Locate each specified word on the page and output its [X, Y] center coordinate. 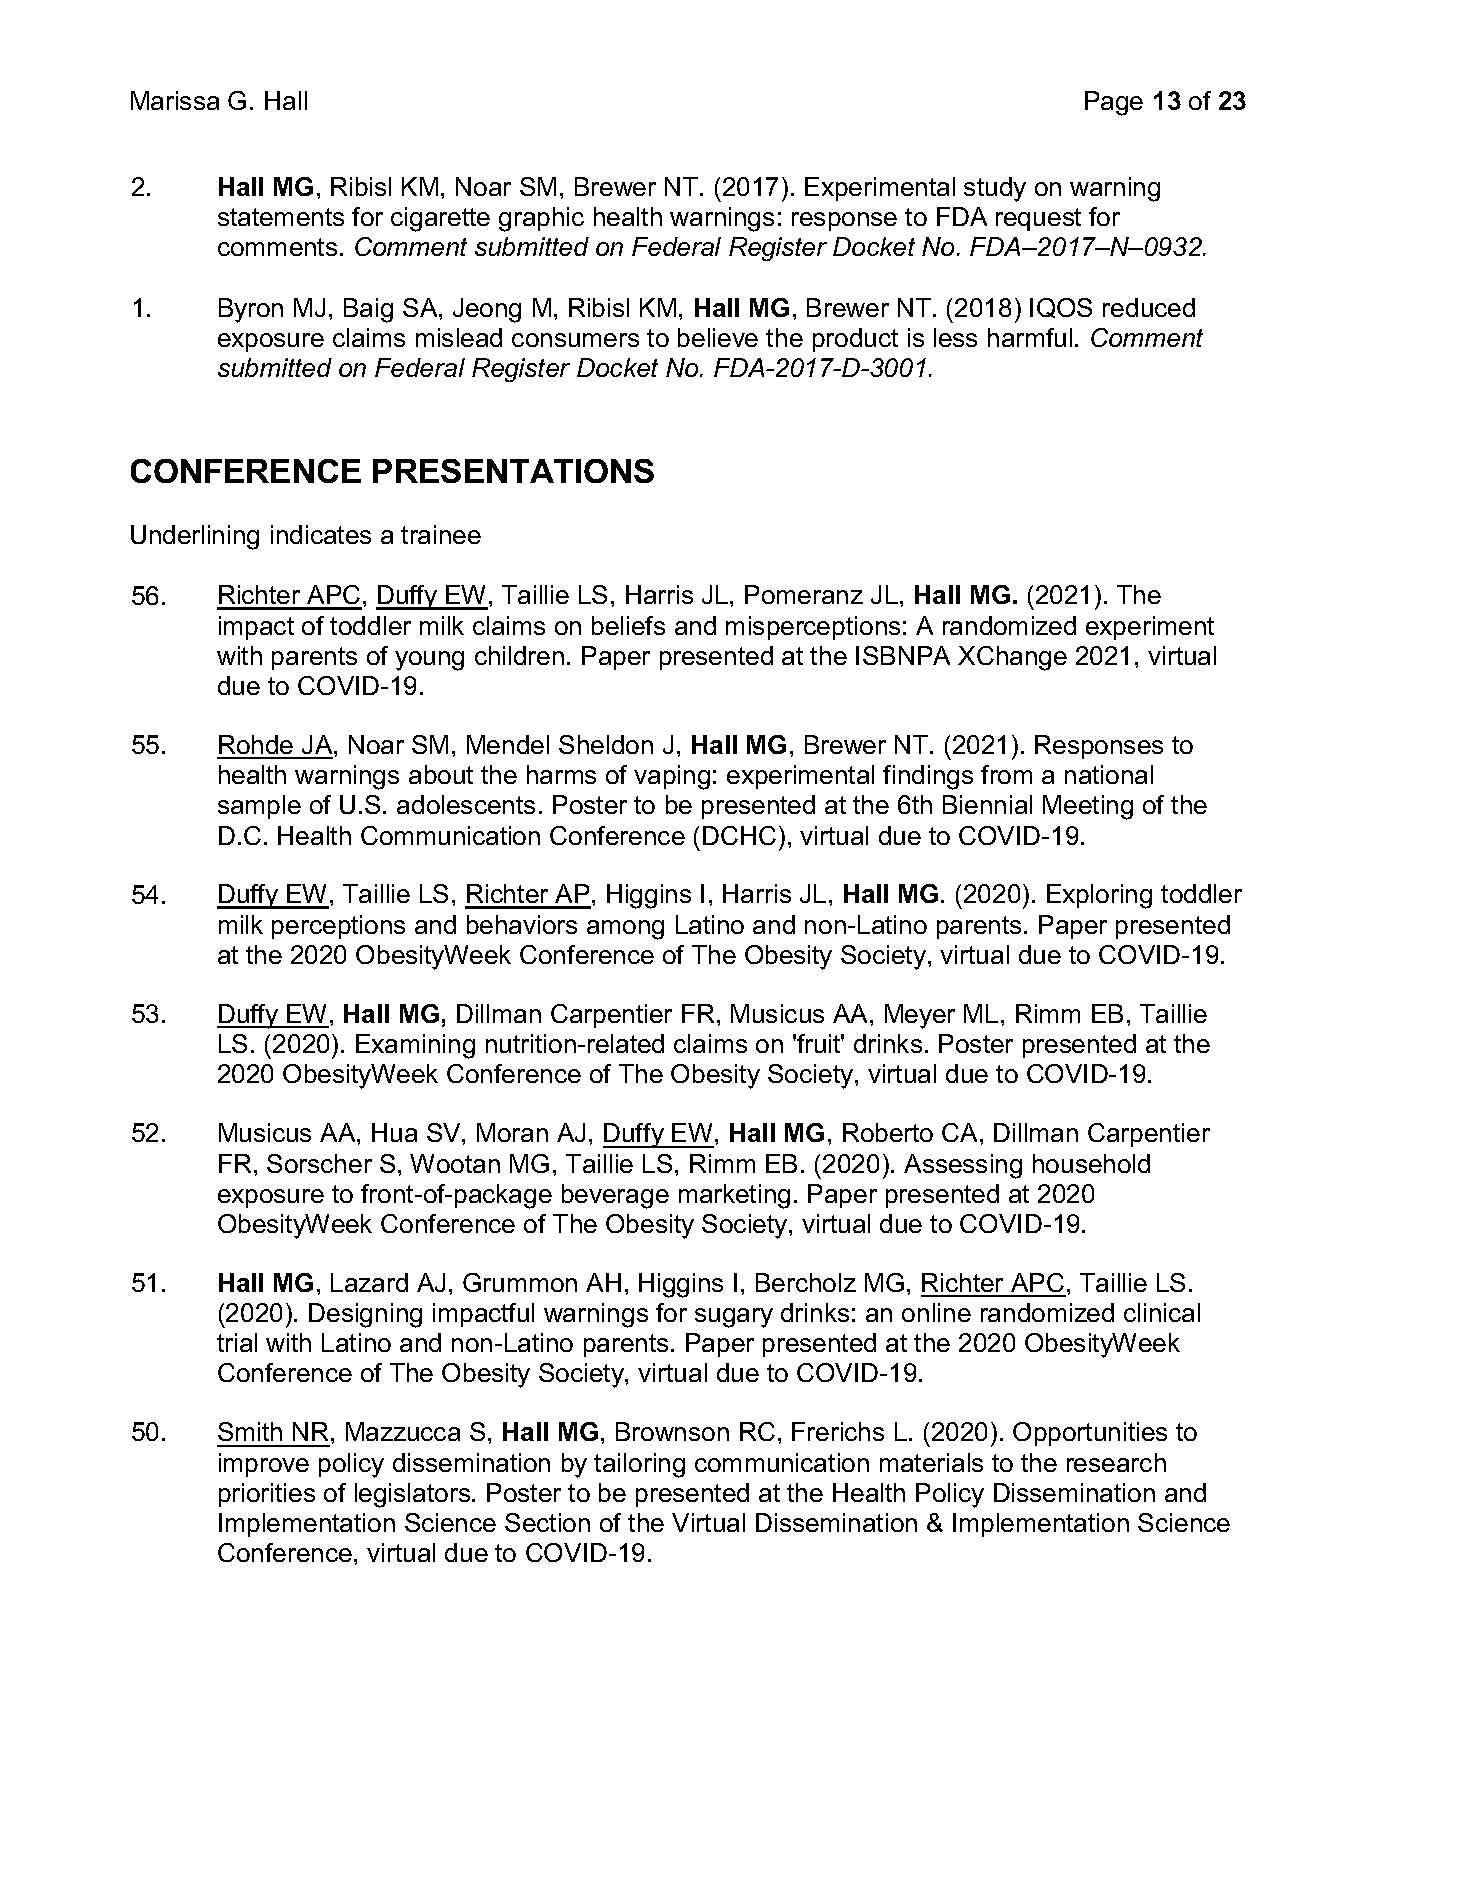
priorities [267, 1495]
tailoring [639, 1465]
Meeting [1088, 807]
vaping [672, 777]
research [1116, 1462]
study [995, 189]
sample [259, 807]
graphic [541, 219]
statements [281, 217]
